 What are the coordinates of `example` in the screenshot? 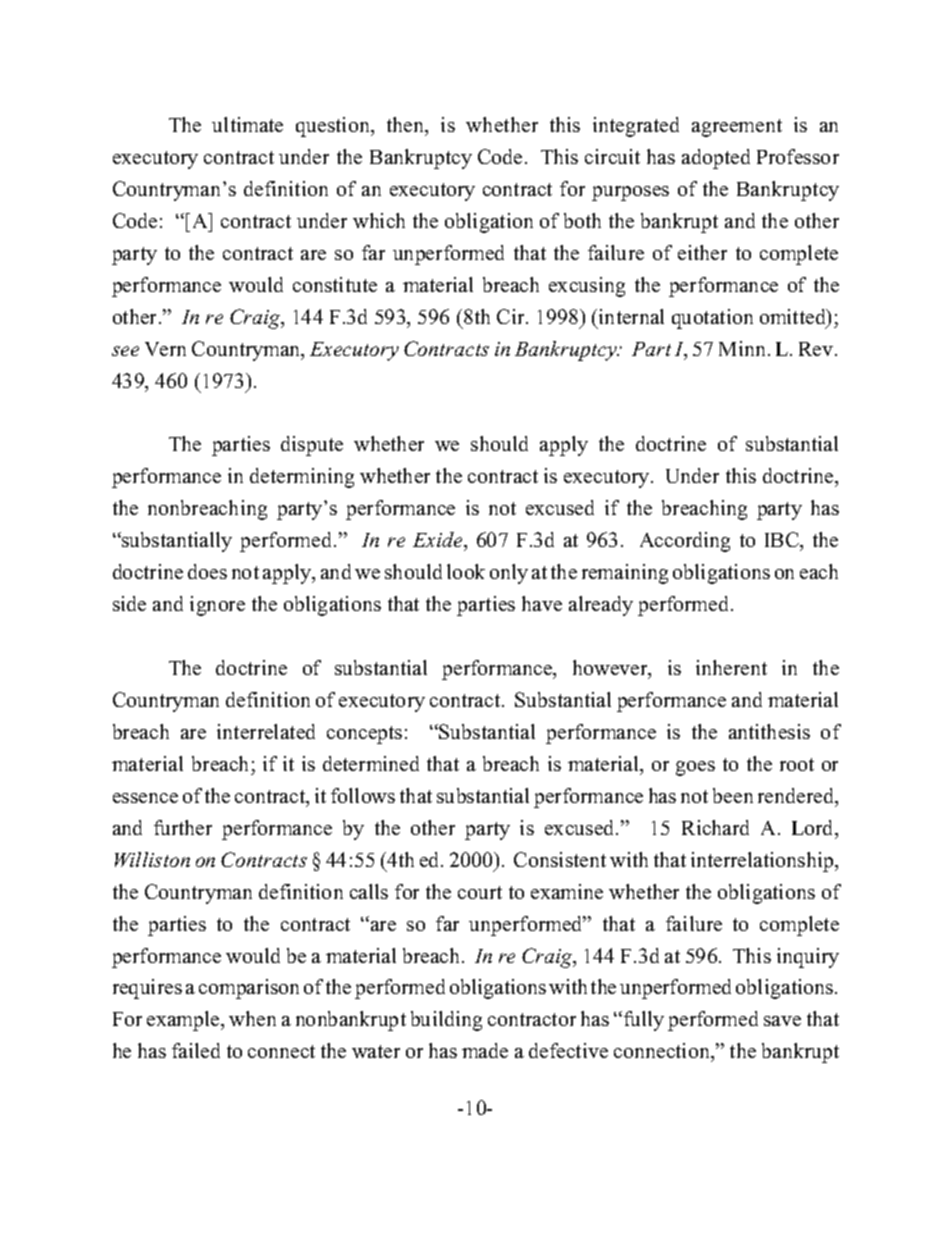 It's located at (184, 1021).
